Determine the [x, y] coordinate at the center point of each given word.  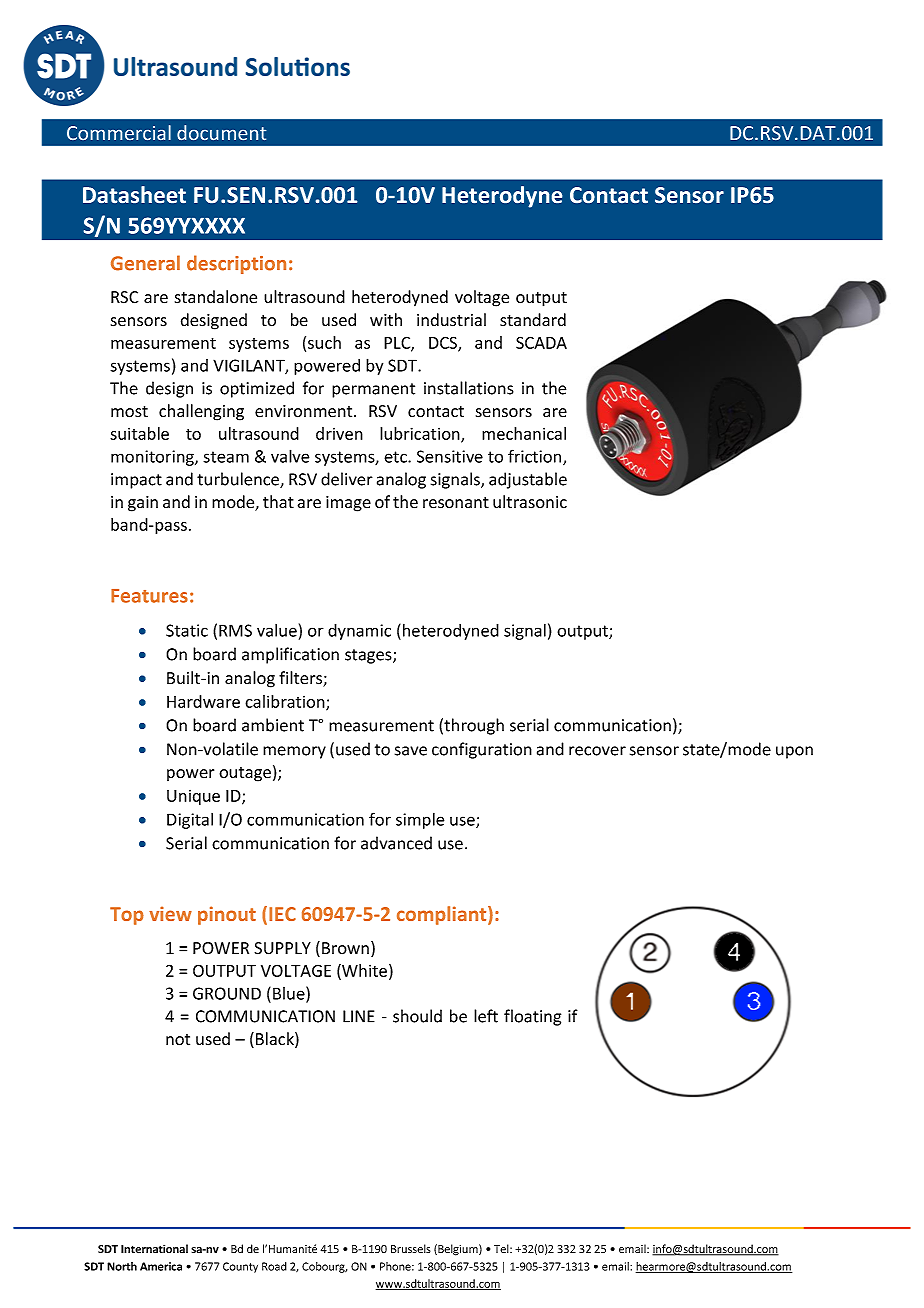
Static [187, 630]
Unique [193, 797]
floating [532, 1017]
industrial [451, 320]
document [221, 132]
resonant [456, 503]
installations [469, 388]
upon [794, 752]
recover [597, 751]
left [486, 1016]
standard [533, 320]
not [178, 1040]
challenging [201, 412]
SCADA [541, 342]
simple [420, 820]
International [154, 1249]
